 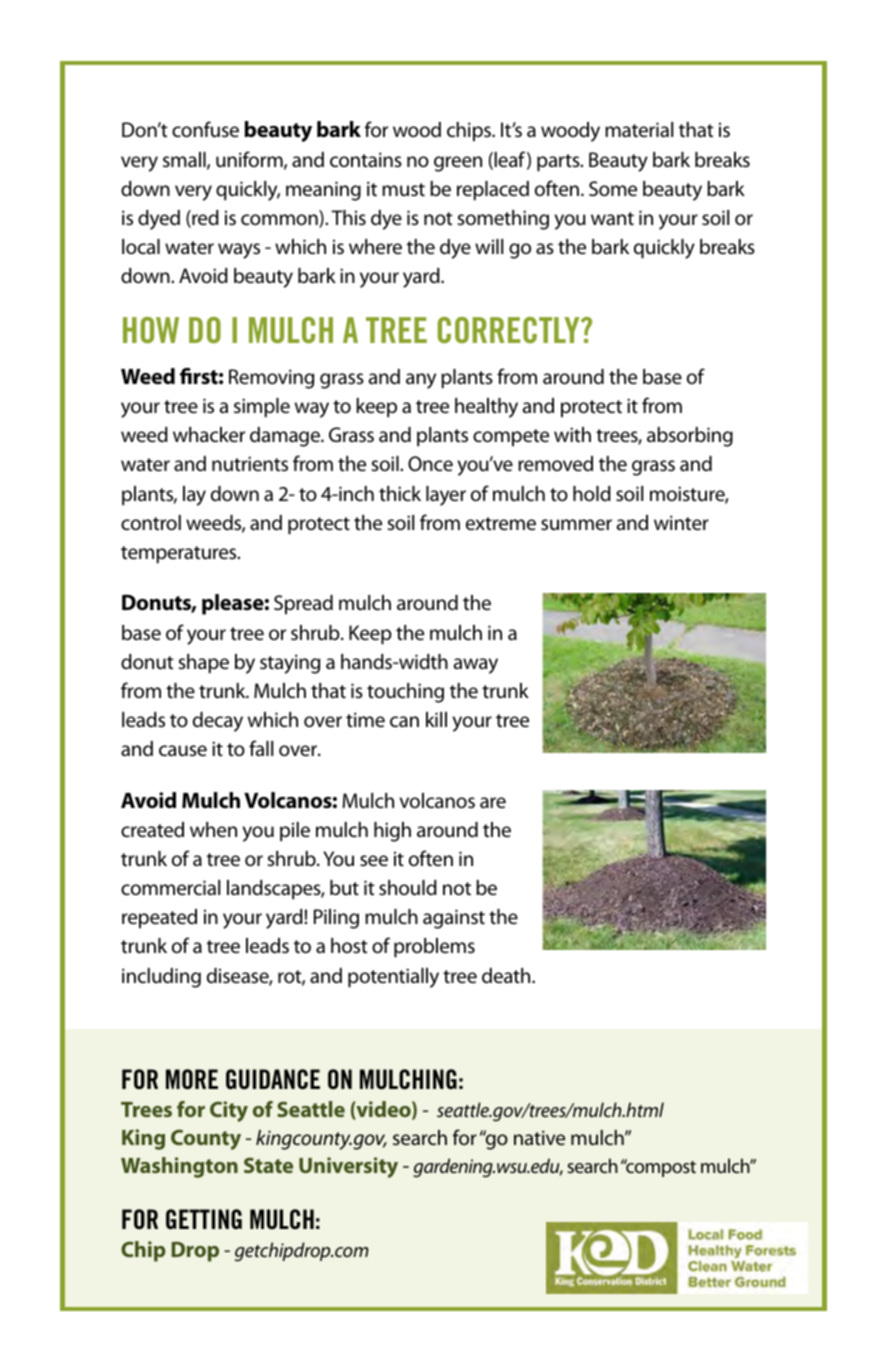 I want to click on hold, so click(x=592, y=493).
